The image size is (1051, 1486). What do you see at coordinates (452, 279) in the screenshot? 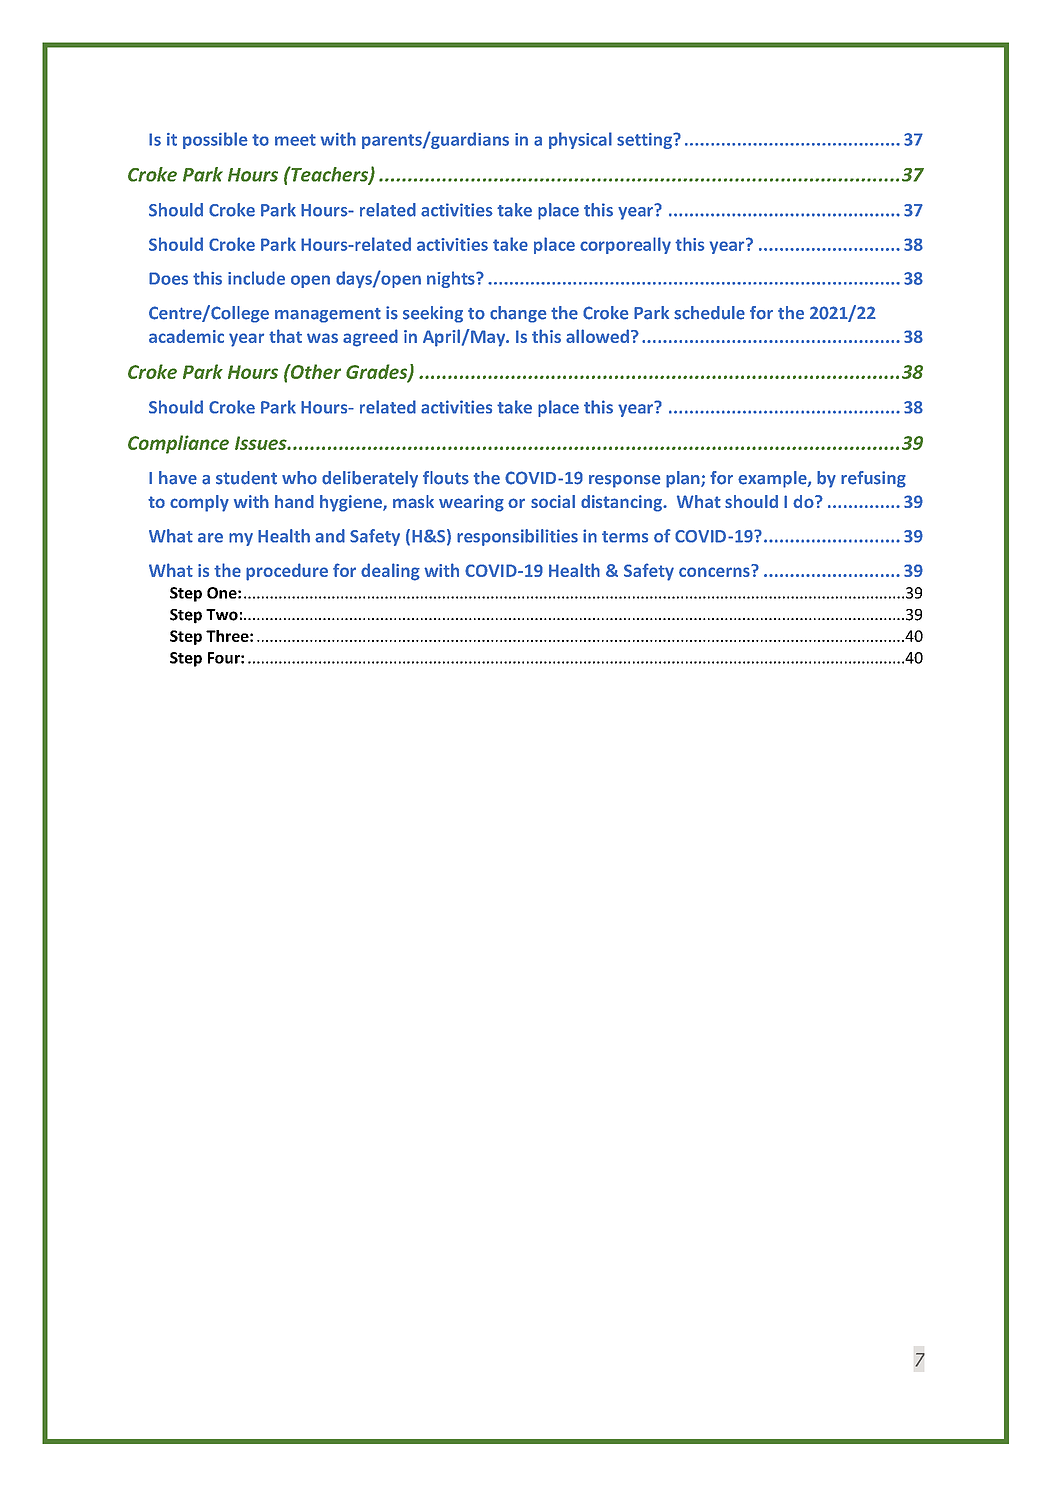
I see `nights` at bounding box center [452, 279].
